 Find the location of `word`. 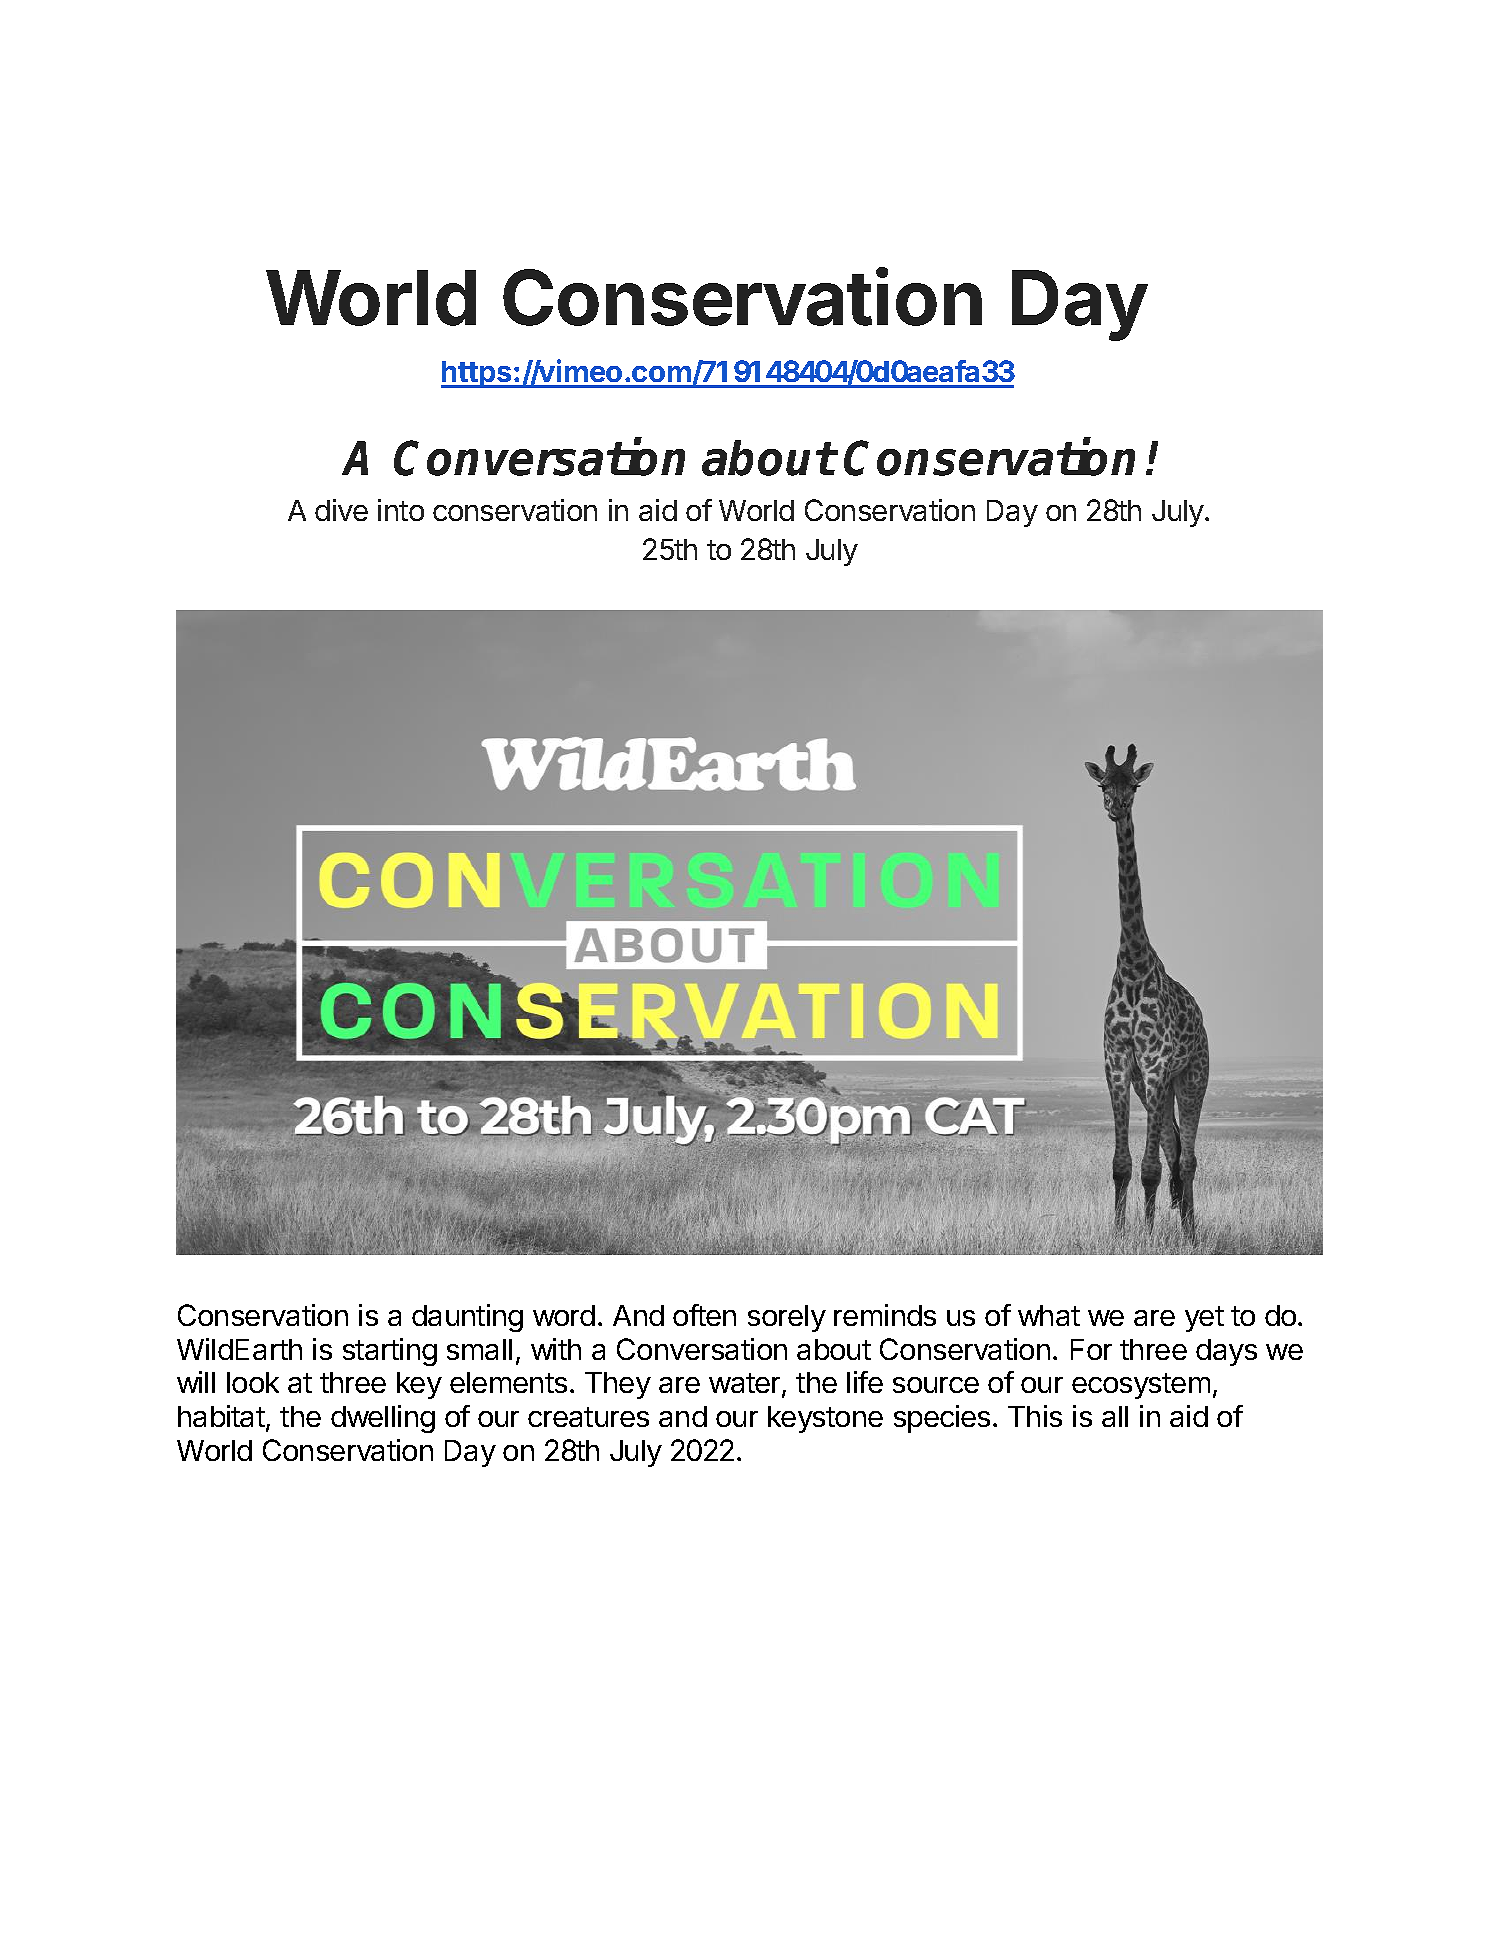

word is located at coordinates (564, 1315).
